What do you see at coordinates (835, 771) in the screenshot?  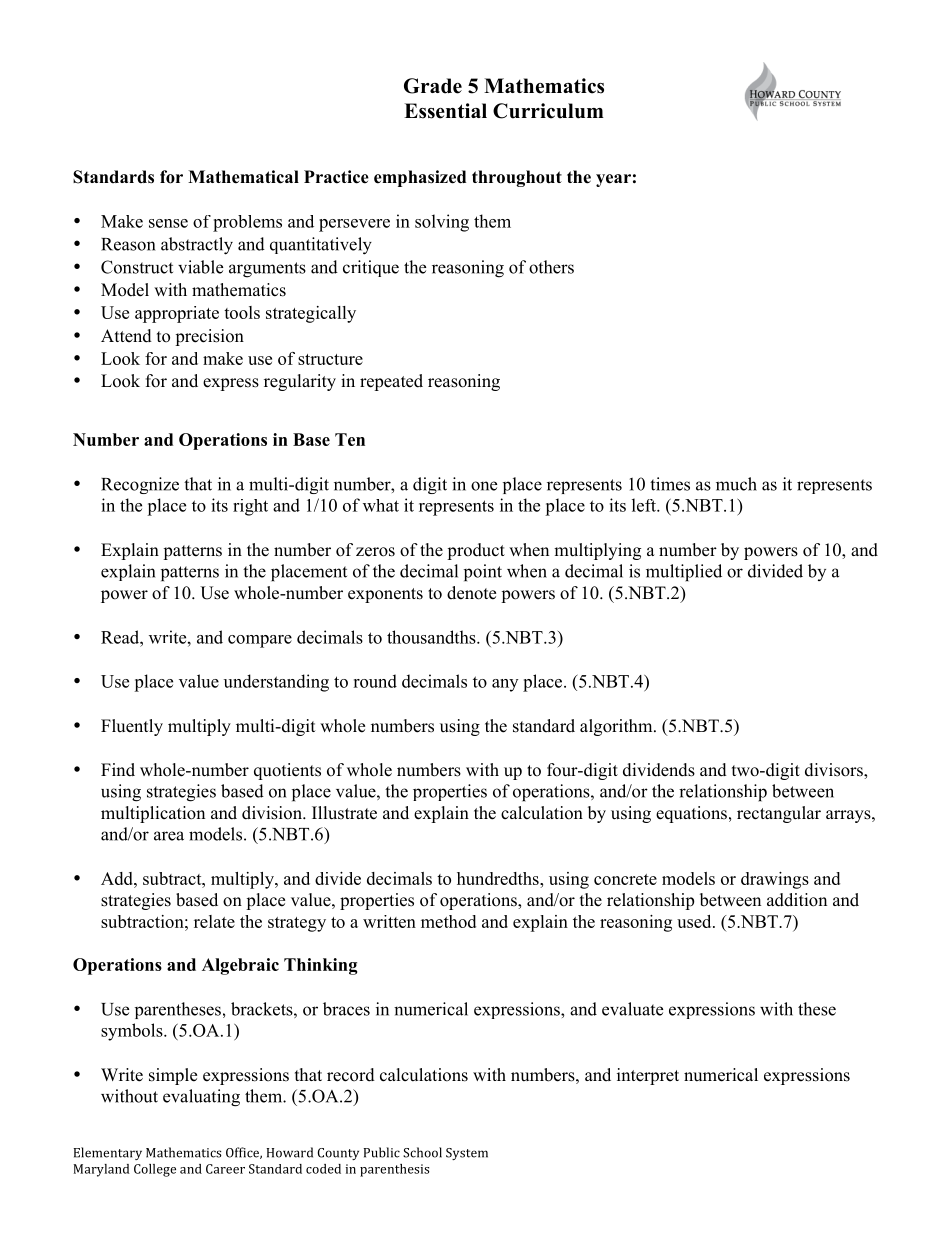 I see `divisors` at bounding box center [835, 771].
